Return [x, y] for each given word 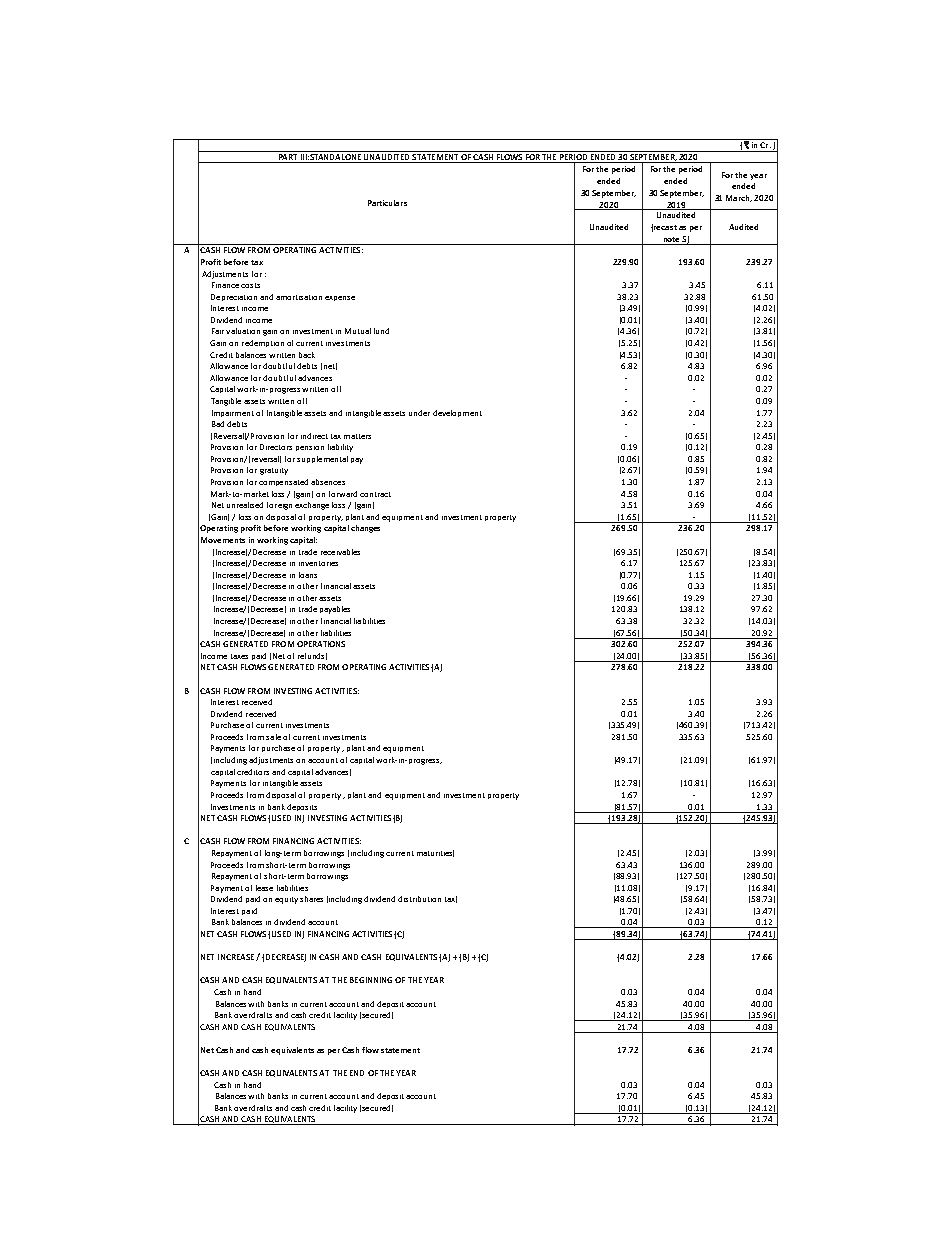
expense [340, 298]
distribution [419, 899]
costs [250, 285]
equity [286, 900]
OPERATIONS [321, 644]
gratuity [274, 471]
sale [273, 737]
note [671, 241]
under [419, 413]
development [457, 413]
